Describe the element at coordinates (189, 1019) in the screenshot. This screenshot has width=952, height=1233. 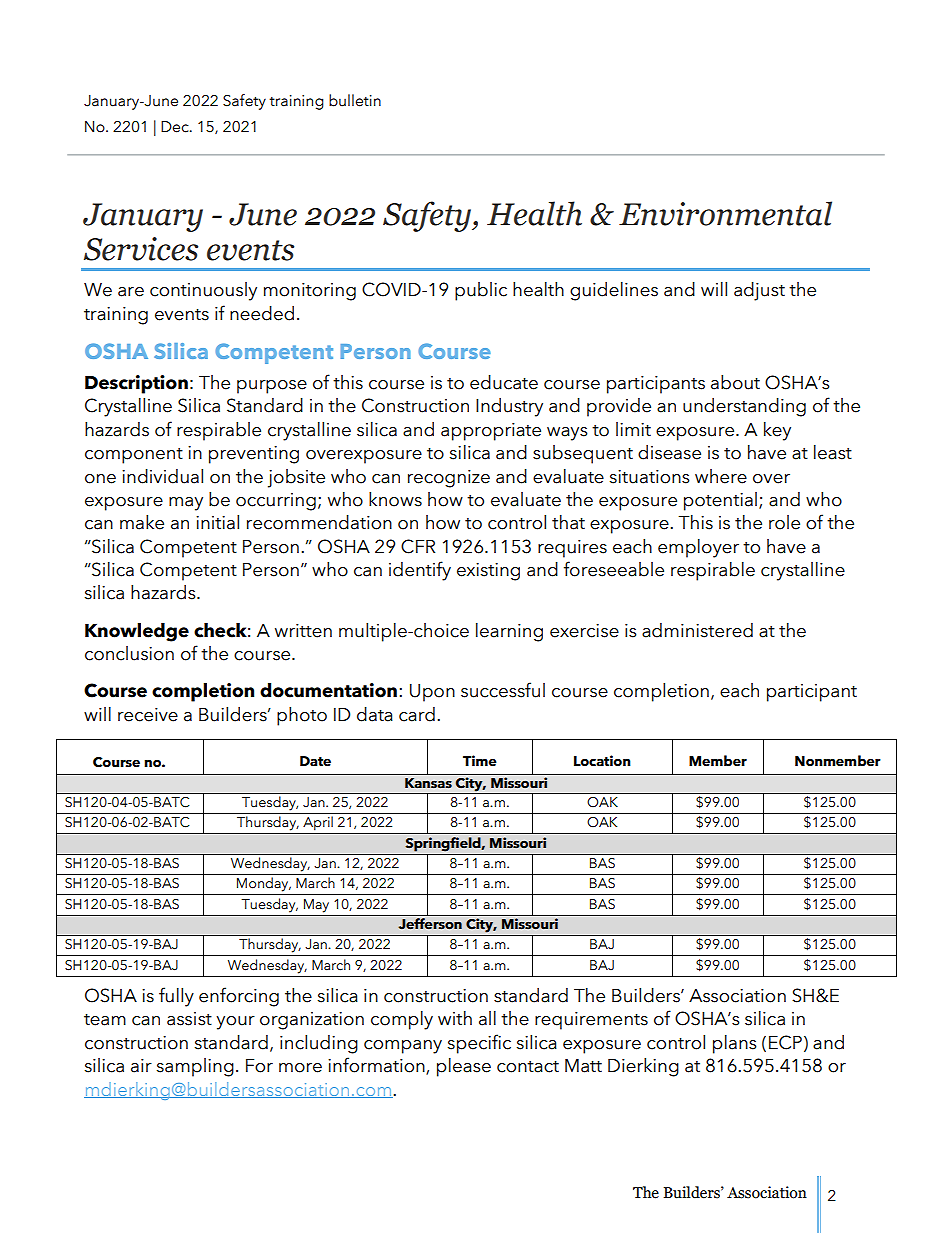
I see `assist` at that location.
